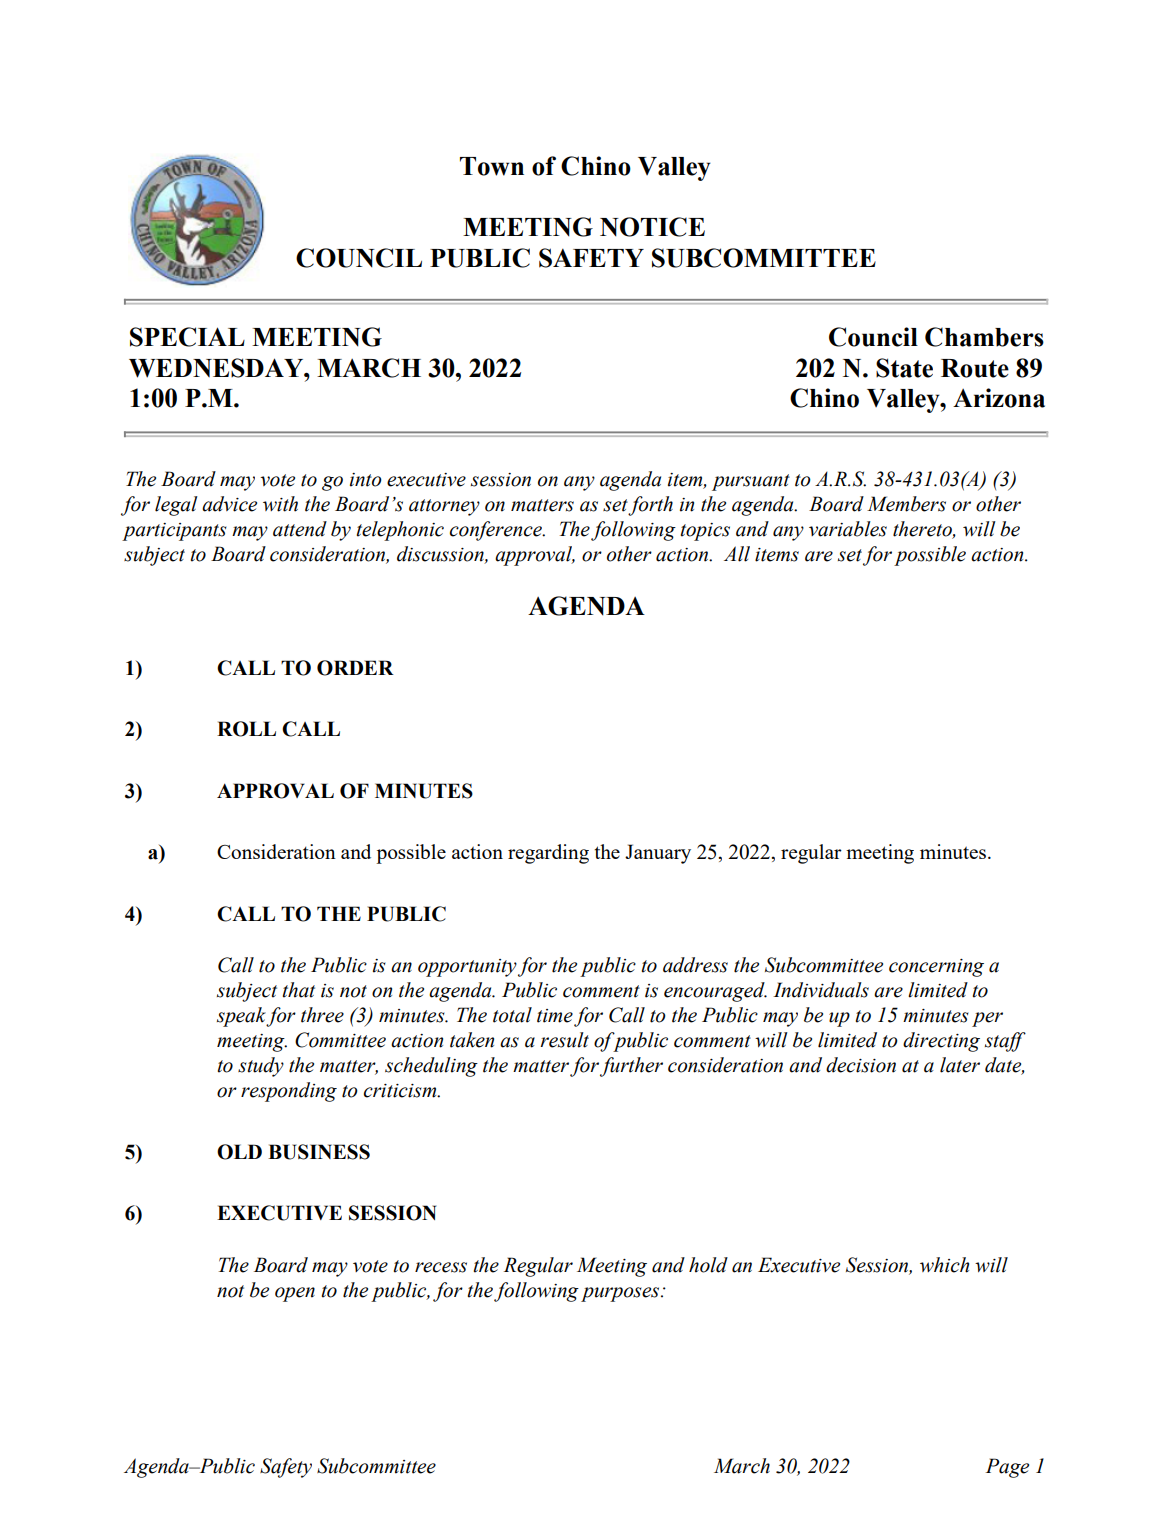 This screenshot has height=1522, width=1176. I want to click on open, so click(295, 1294).
